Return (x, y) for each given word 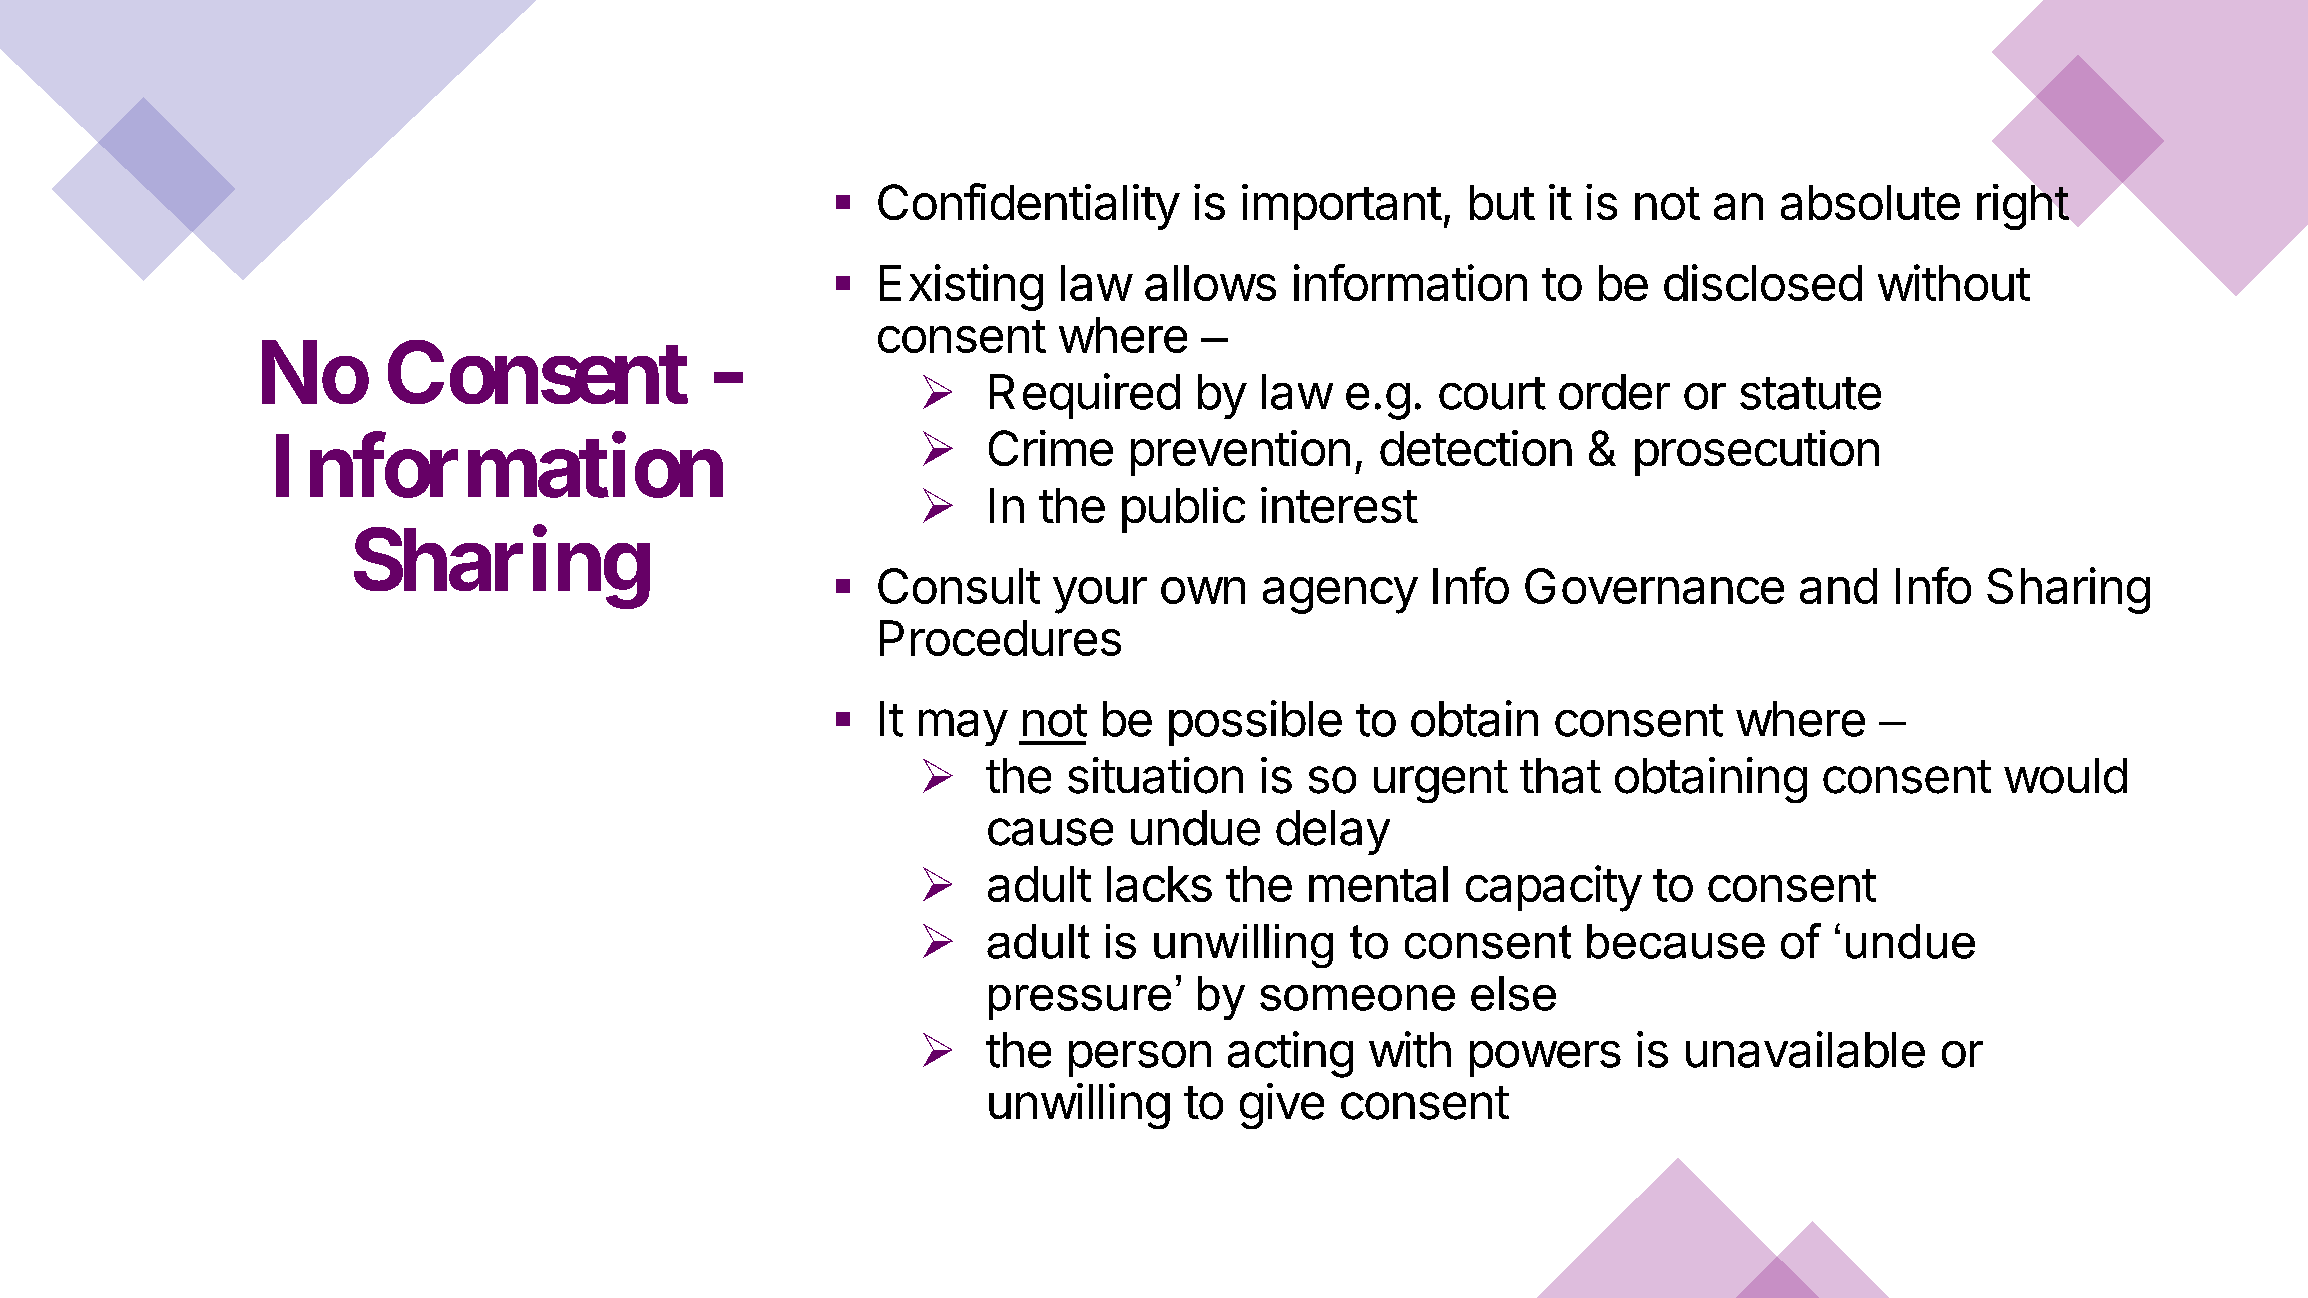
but (1502, 202)
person (1140, 1059)
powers (1545, 1059)
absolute (1870, 202)
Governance (1654, 586)
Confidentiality (1029, 206)
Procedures (1000, 638)
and (1838, 586)
